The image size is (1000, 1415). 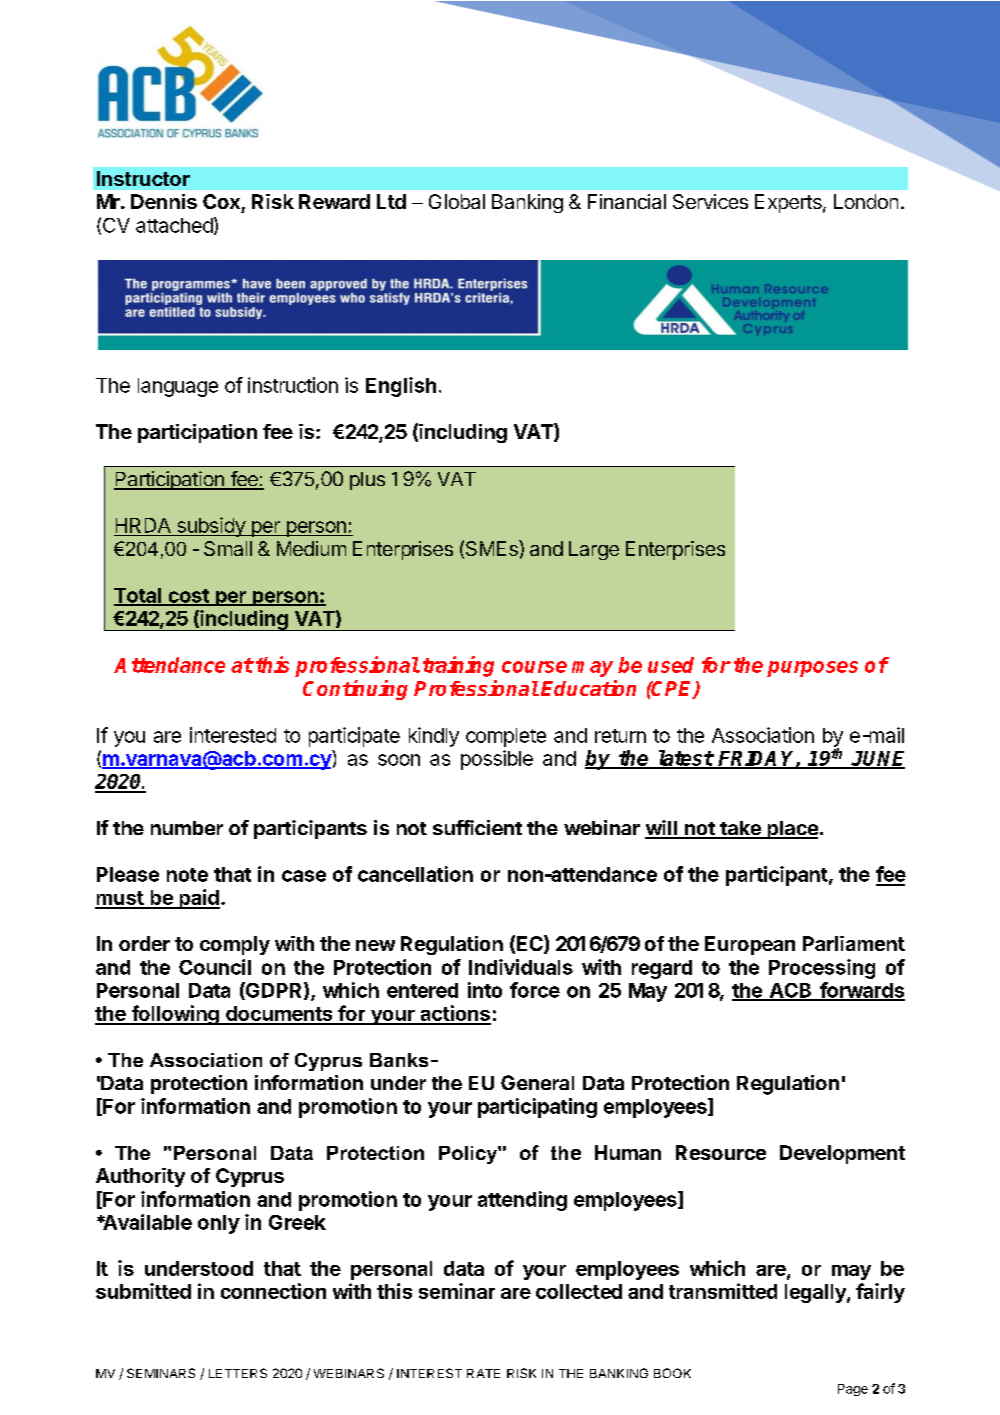 I want to click on place, so click(x=791, y=830).
